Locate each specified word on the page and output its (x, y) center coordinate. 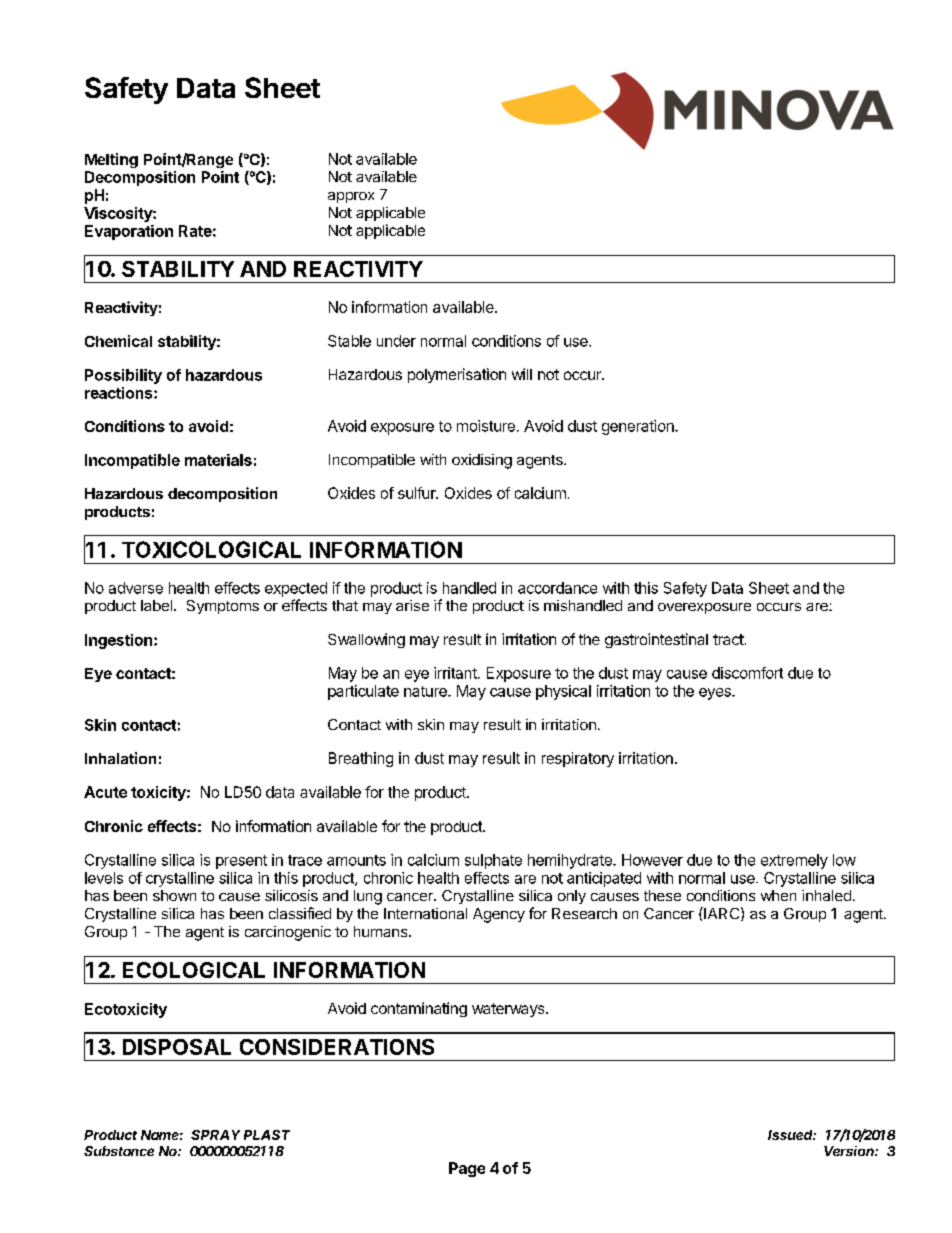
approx (351, 197)
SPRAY (215, 1135)
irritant (456, 673)
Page (467, 1169)
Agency (499, 915)
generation (639, 427)
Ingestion (118, 641)
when (778, 895)
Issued (790, 1135)
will (522, 374)
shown (174, 895)
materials (218, 460)
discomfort (747, 673)
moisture (486, 426)
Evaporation (129, 232)
